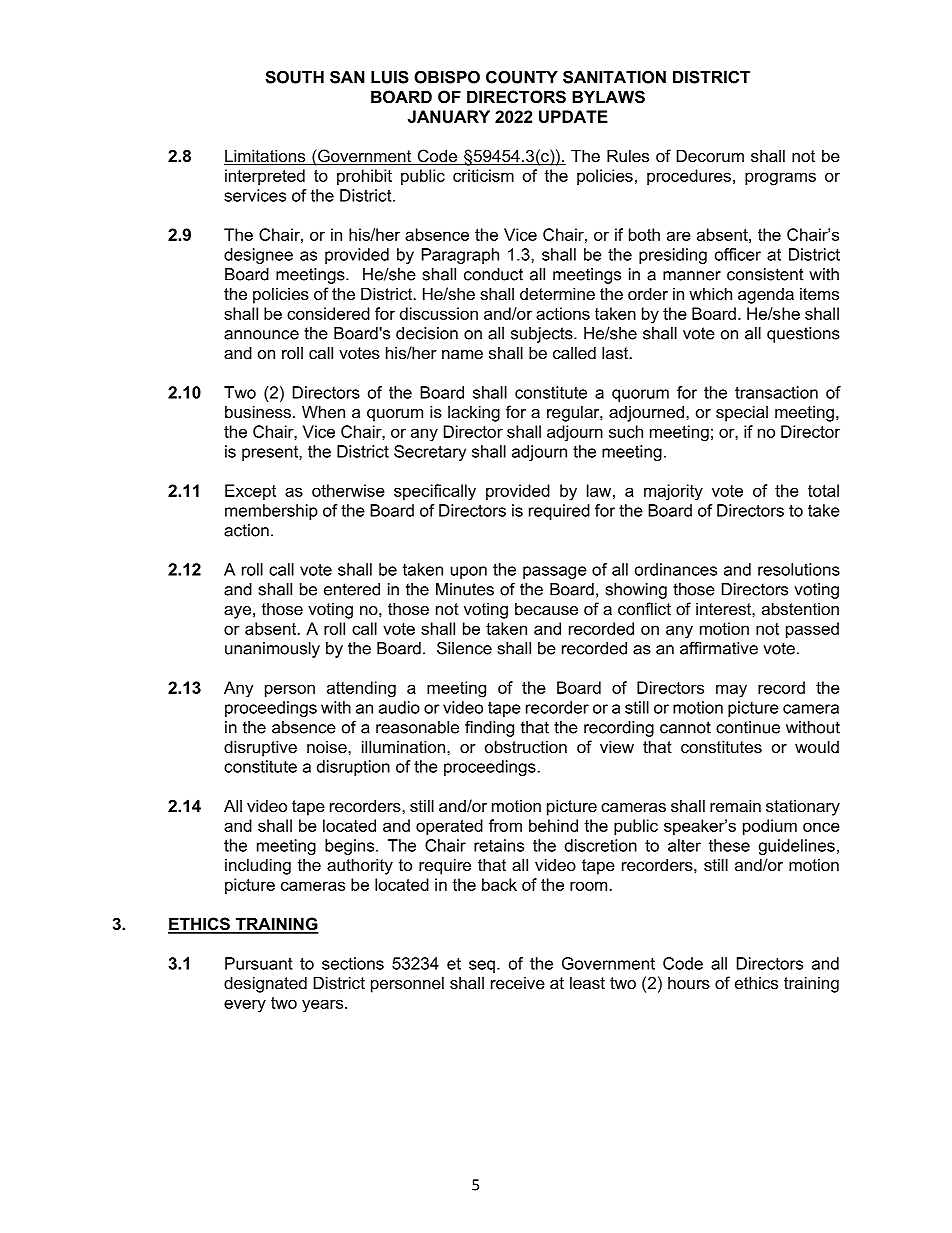 This image has width=952, height=1233. I want to click on SOUTH, so click(294, 77).
